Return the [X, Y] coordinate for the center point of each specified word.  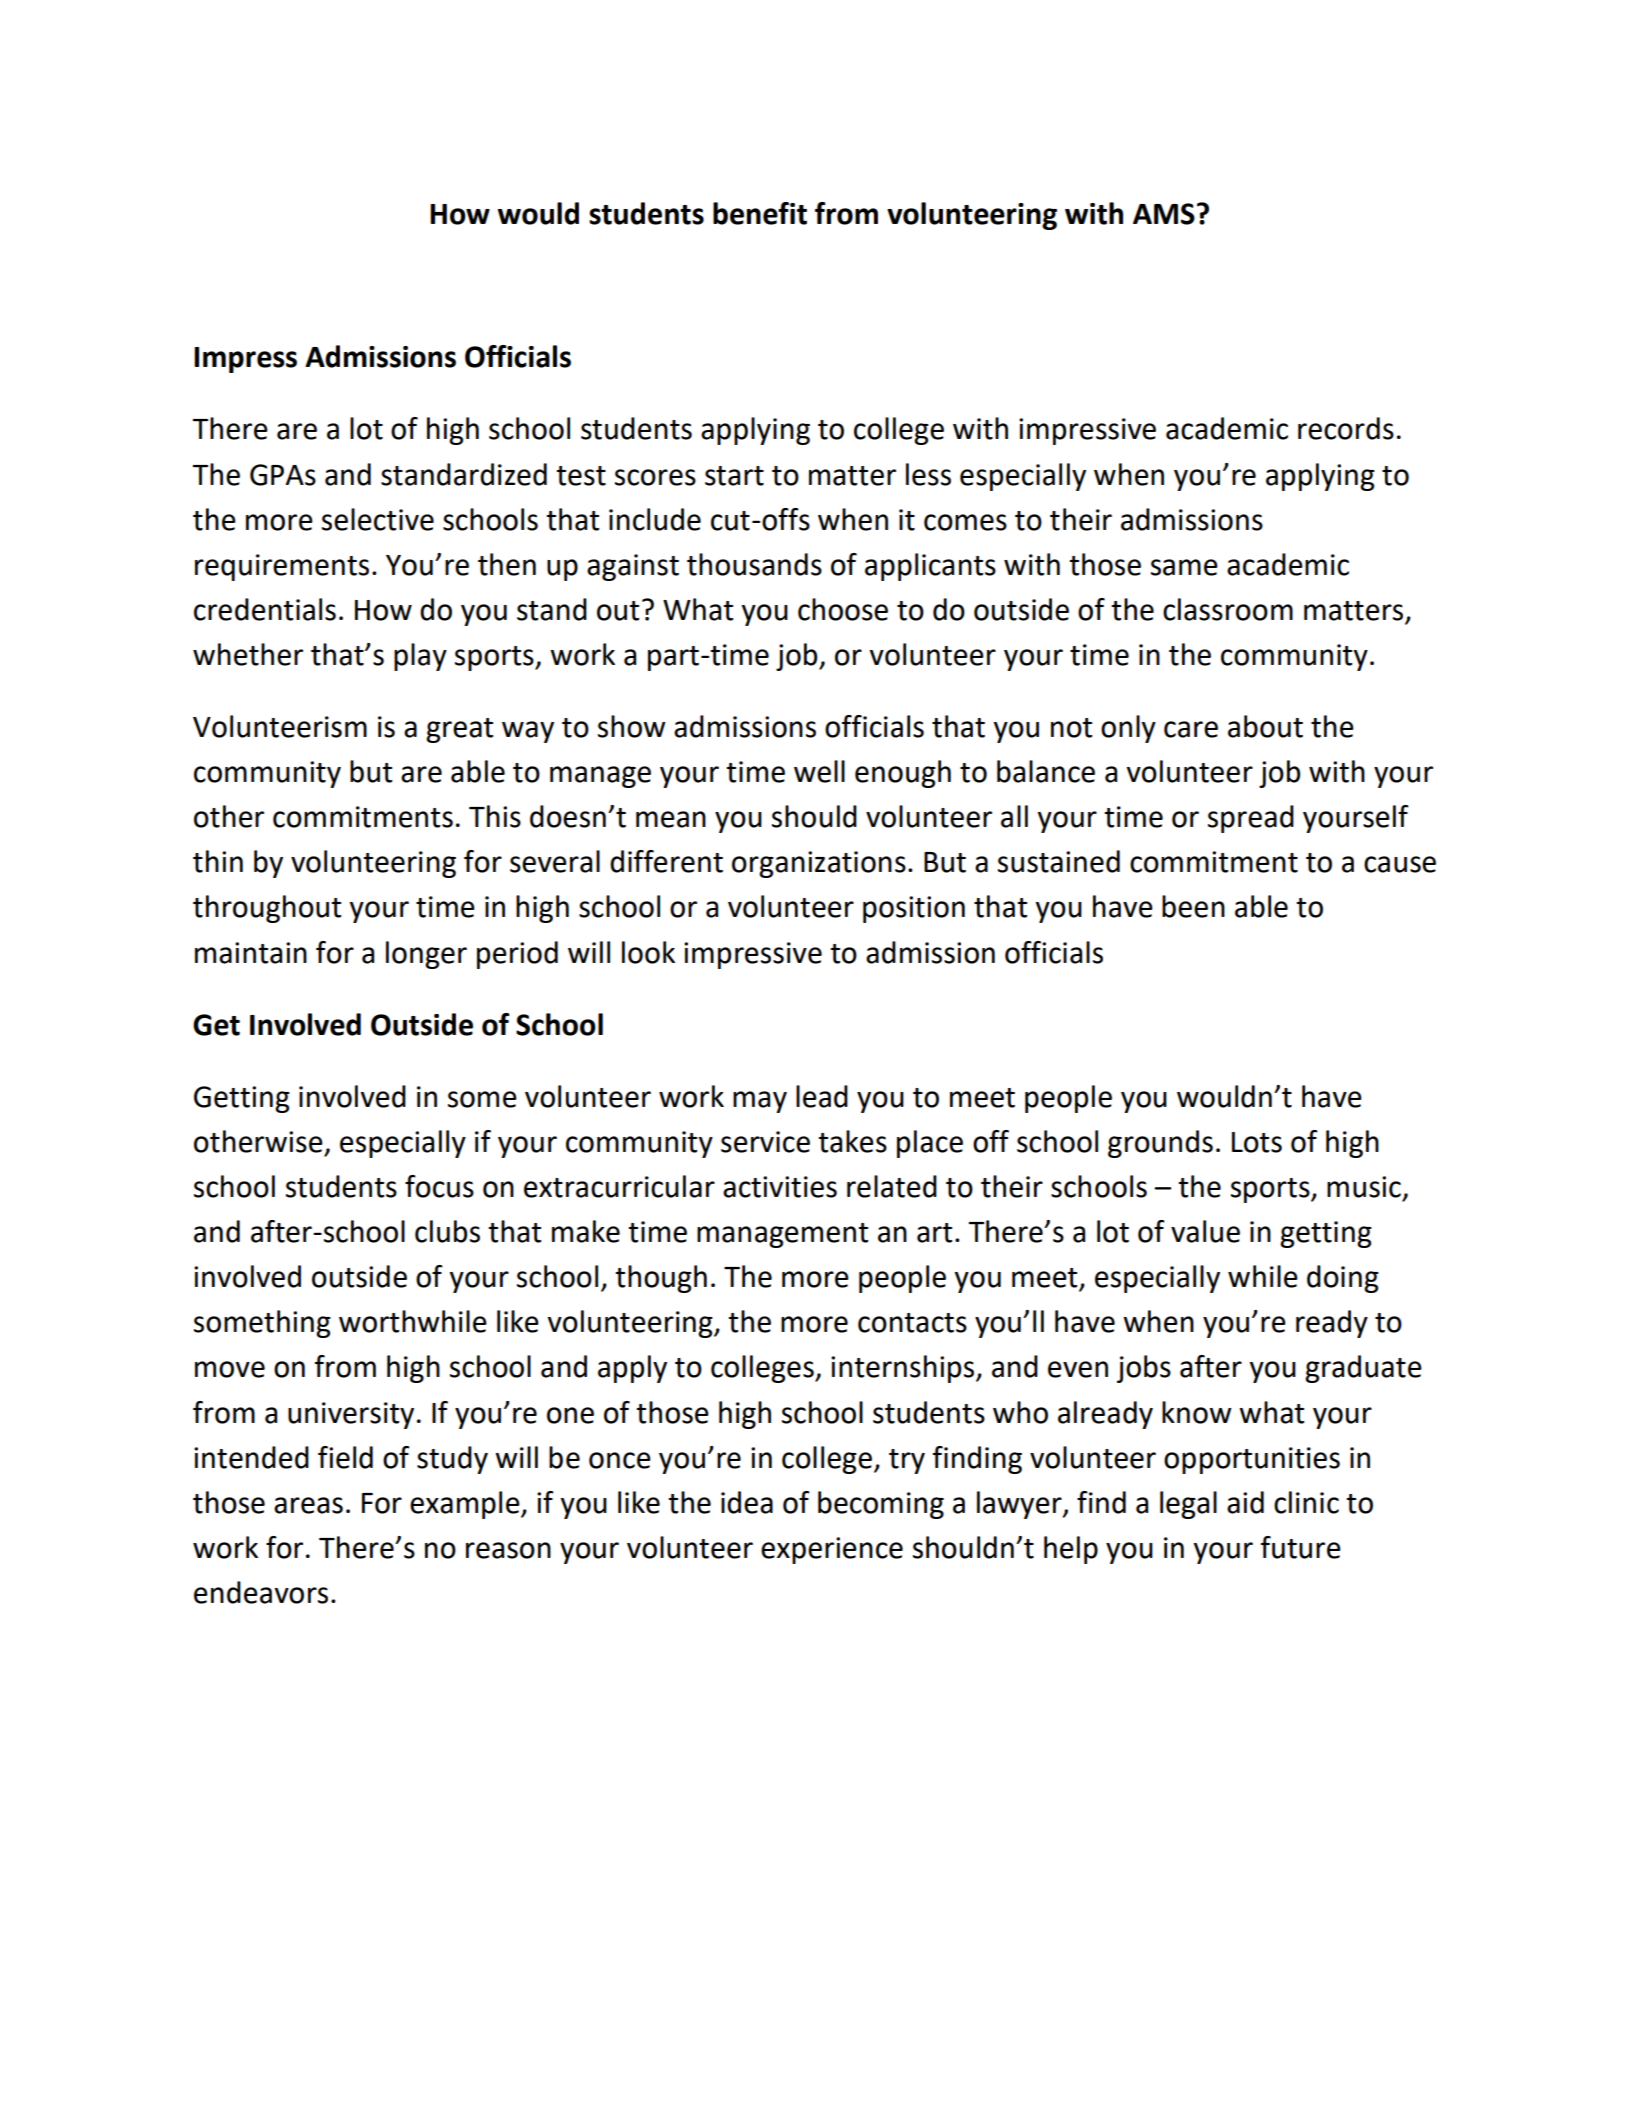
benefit [760, 213]
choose [843, 609]
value [1205, 1231]
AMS [1164, 214]
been [1193, 906]
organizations [819, 864]
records [1346, 428]
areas [308, 1505]
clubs [447, 1231]
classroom [1228, 609]
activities [780, 1187]
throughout [267, 909]
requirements [282, 567]
